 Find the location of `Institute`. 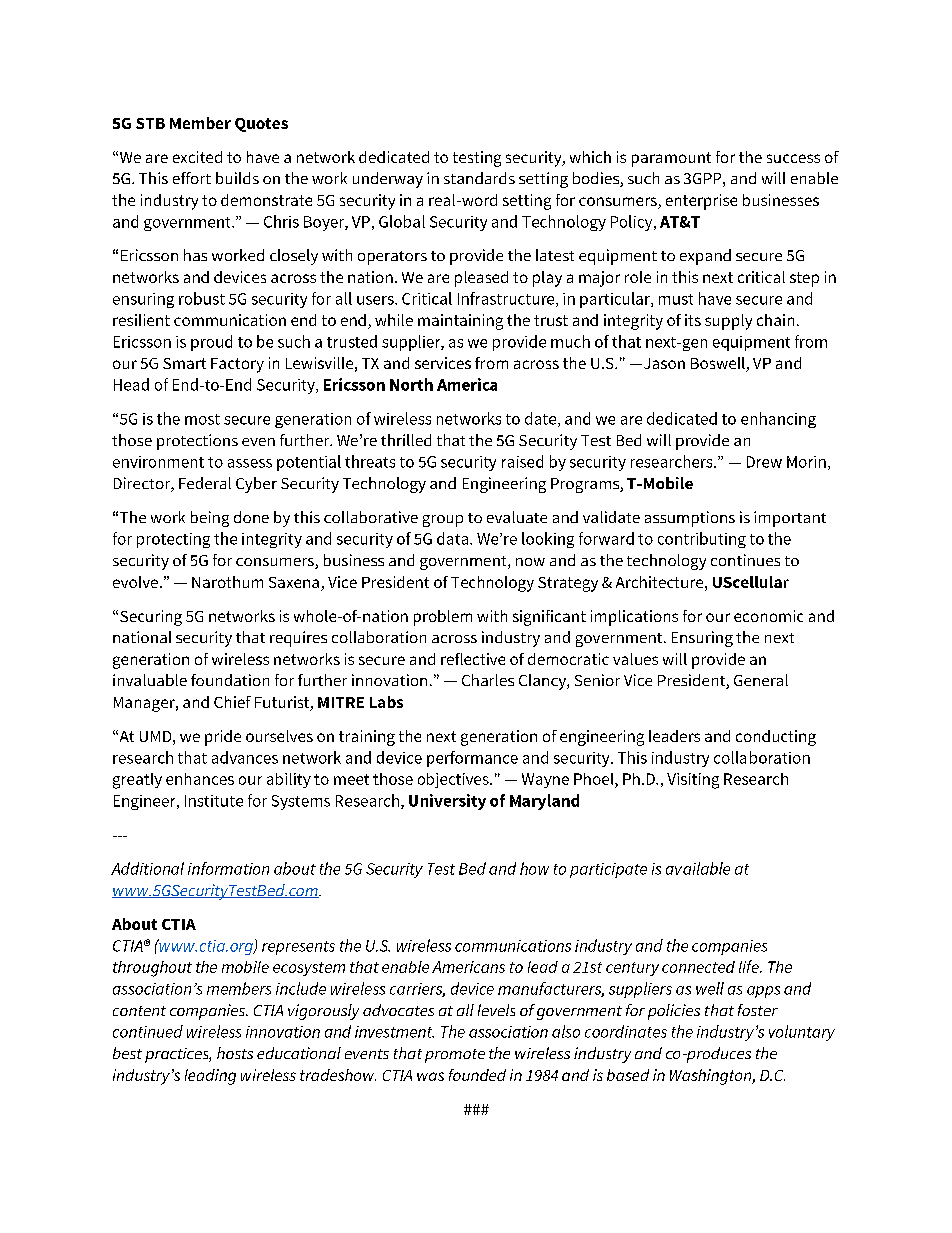

Institute is located at coordinates (214, 801).
